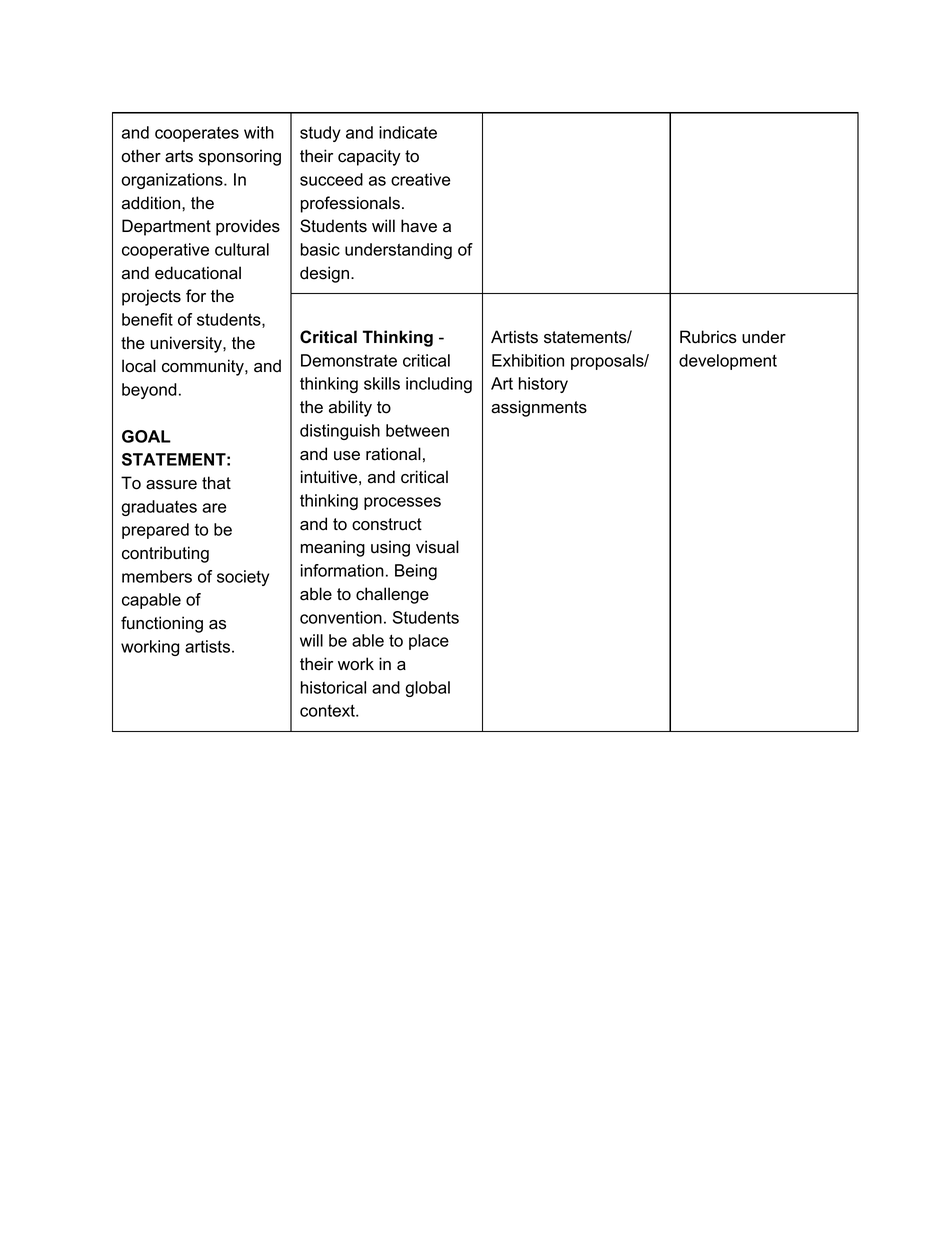 This document has width=952, height=1233. I want to click on context, so click(328, 710).
